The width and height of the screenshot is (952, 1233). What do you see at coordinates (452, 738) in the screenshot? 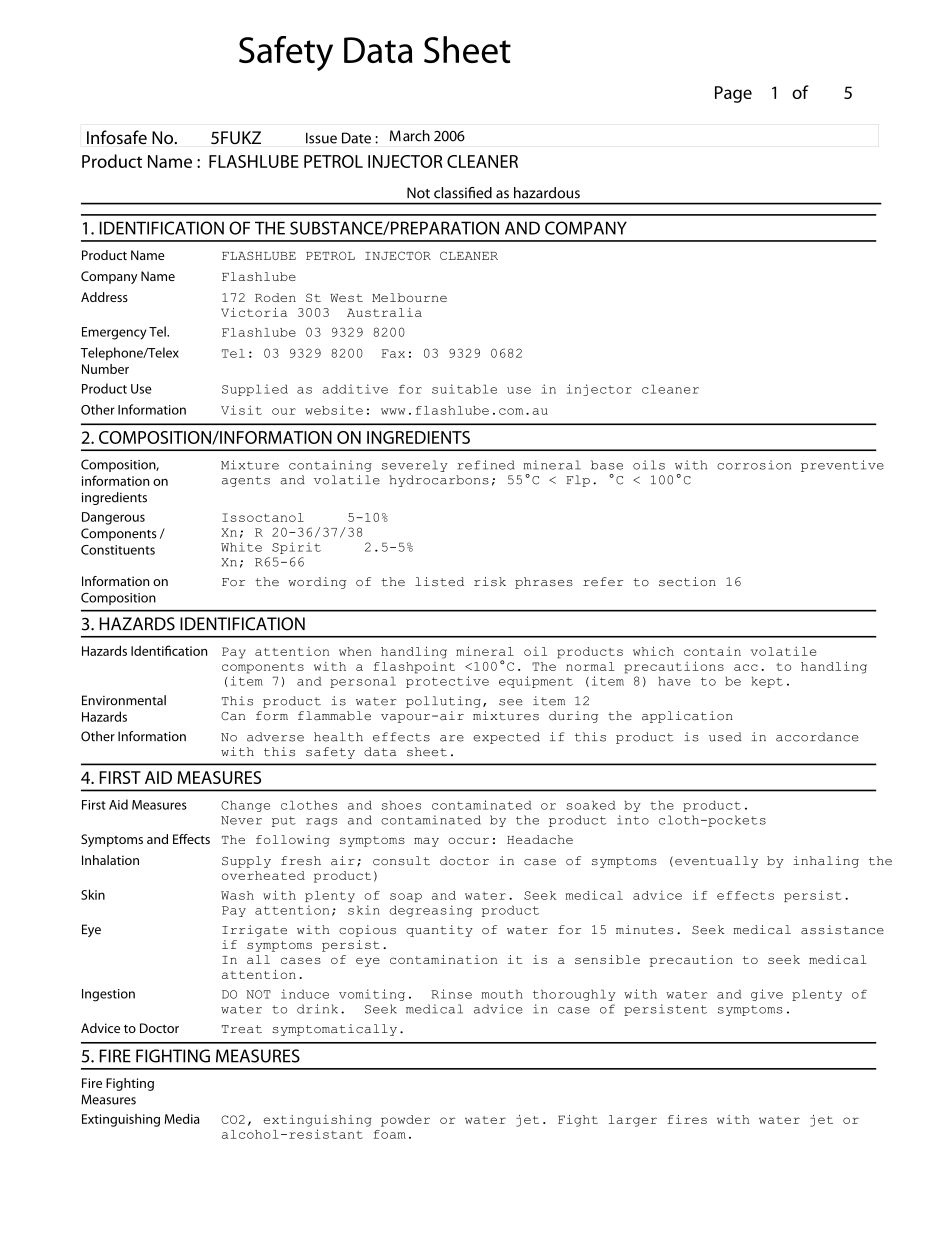
I see `are` at bounding box center [452, 738].
